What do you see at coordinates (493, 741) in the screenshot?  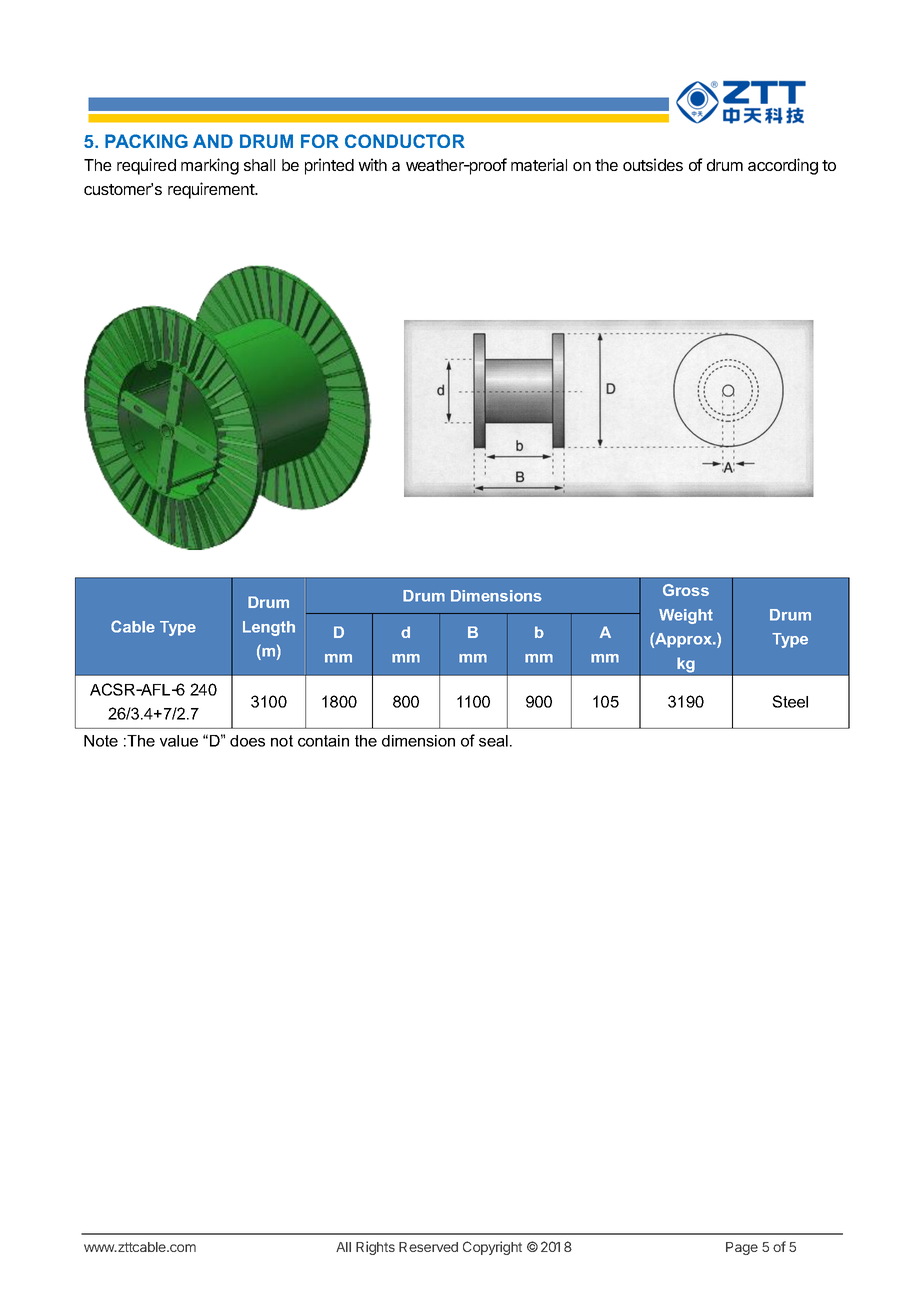 I see `seal` at bounding box center [493, 741].
